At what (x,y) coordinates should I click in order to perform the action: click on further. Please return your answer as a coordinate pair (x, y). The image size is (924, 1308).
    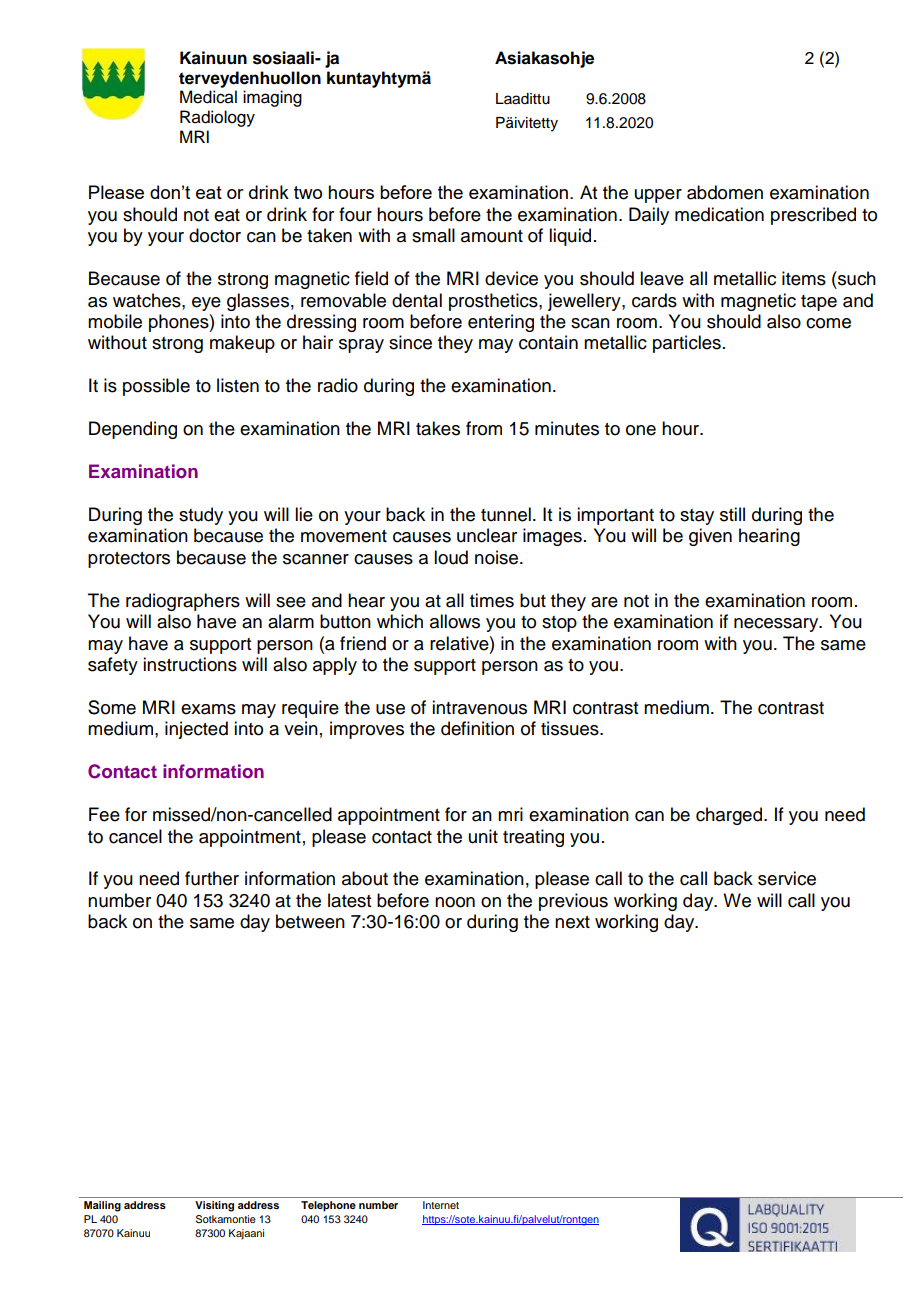
    Looking at the image, I should click on (212, 878).
